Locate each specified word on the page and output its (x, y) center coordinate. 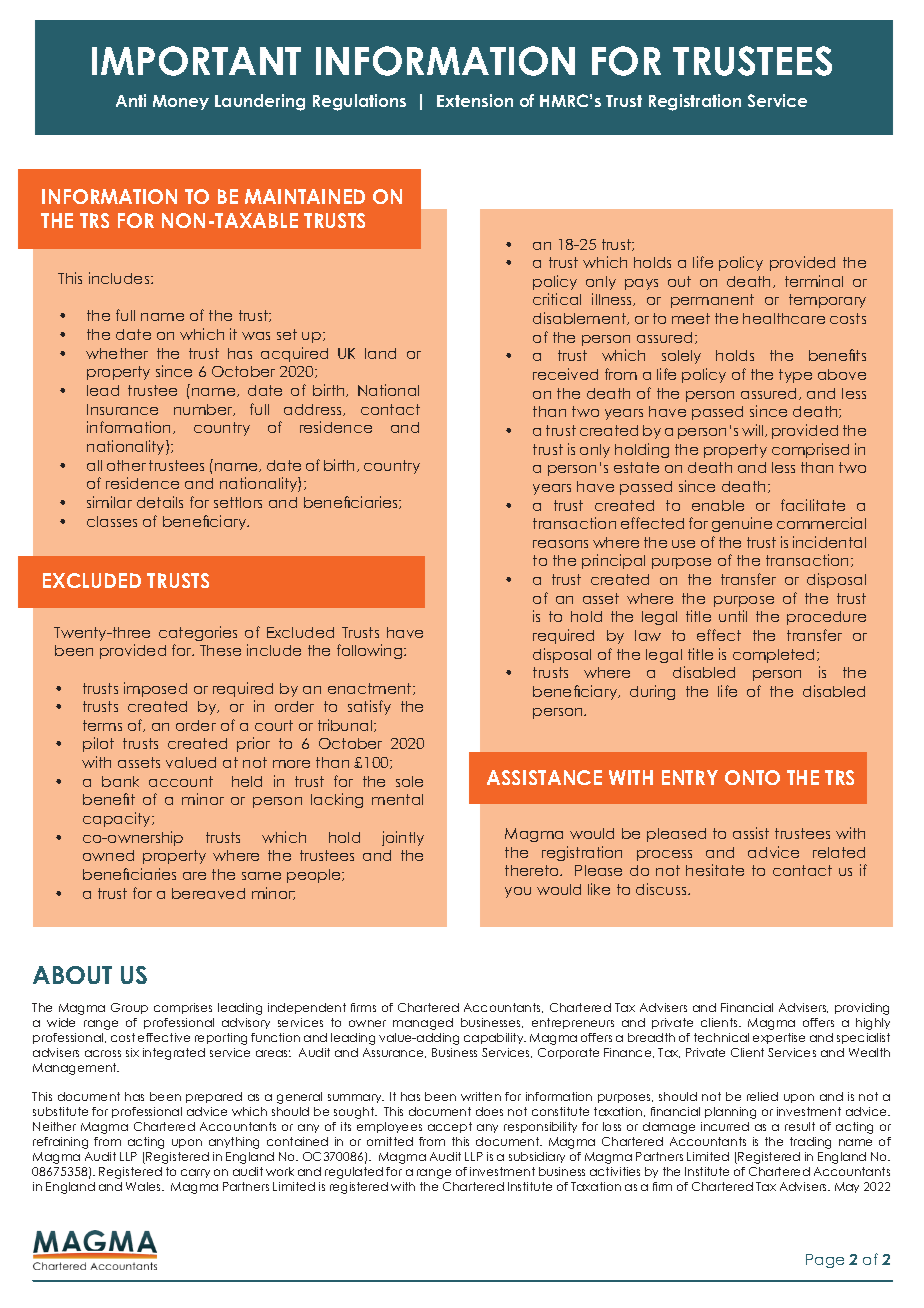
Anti (131, 100)
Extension (475, 100)
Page (825, 1261)
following (371, 651)
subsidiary (537, 1157)
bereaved (208, 893)
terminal (814, 281)
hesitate (715, 870)
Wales (145, 1186)
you (518, 892)
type (795, 376)
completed (775, 656)
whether (117, 353)
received (565, 374)
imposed (155, 689)
